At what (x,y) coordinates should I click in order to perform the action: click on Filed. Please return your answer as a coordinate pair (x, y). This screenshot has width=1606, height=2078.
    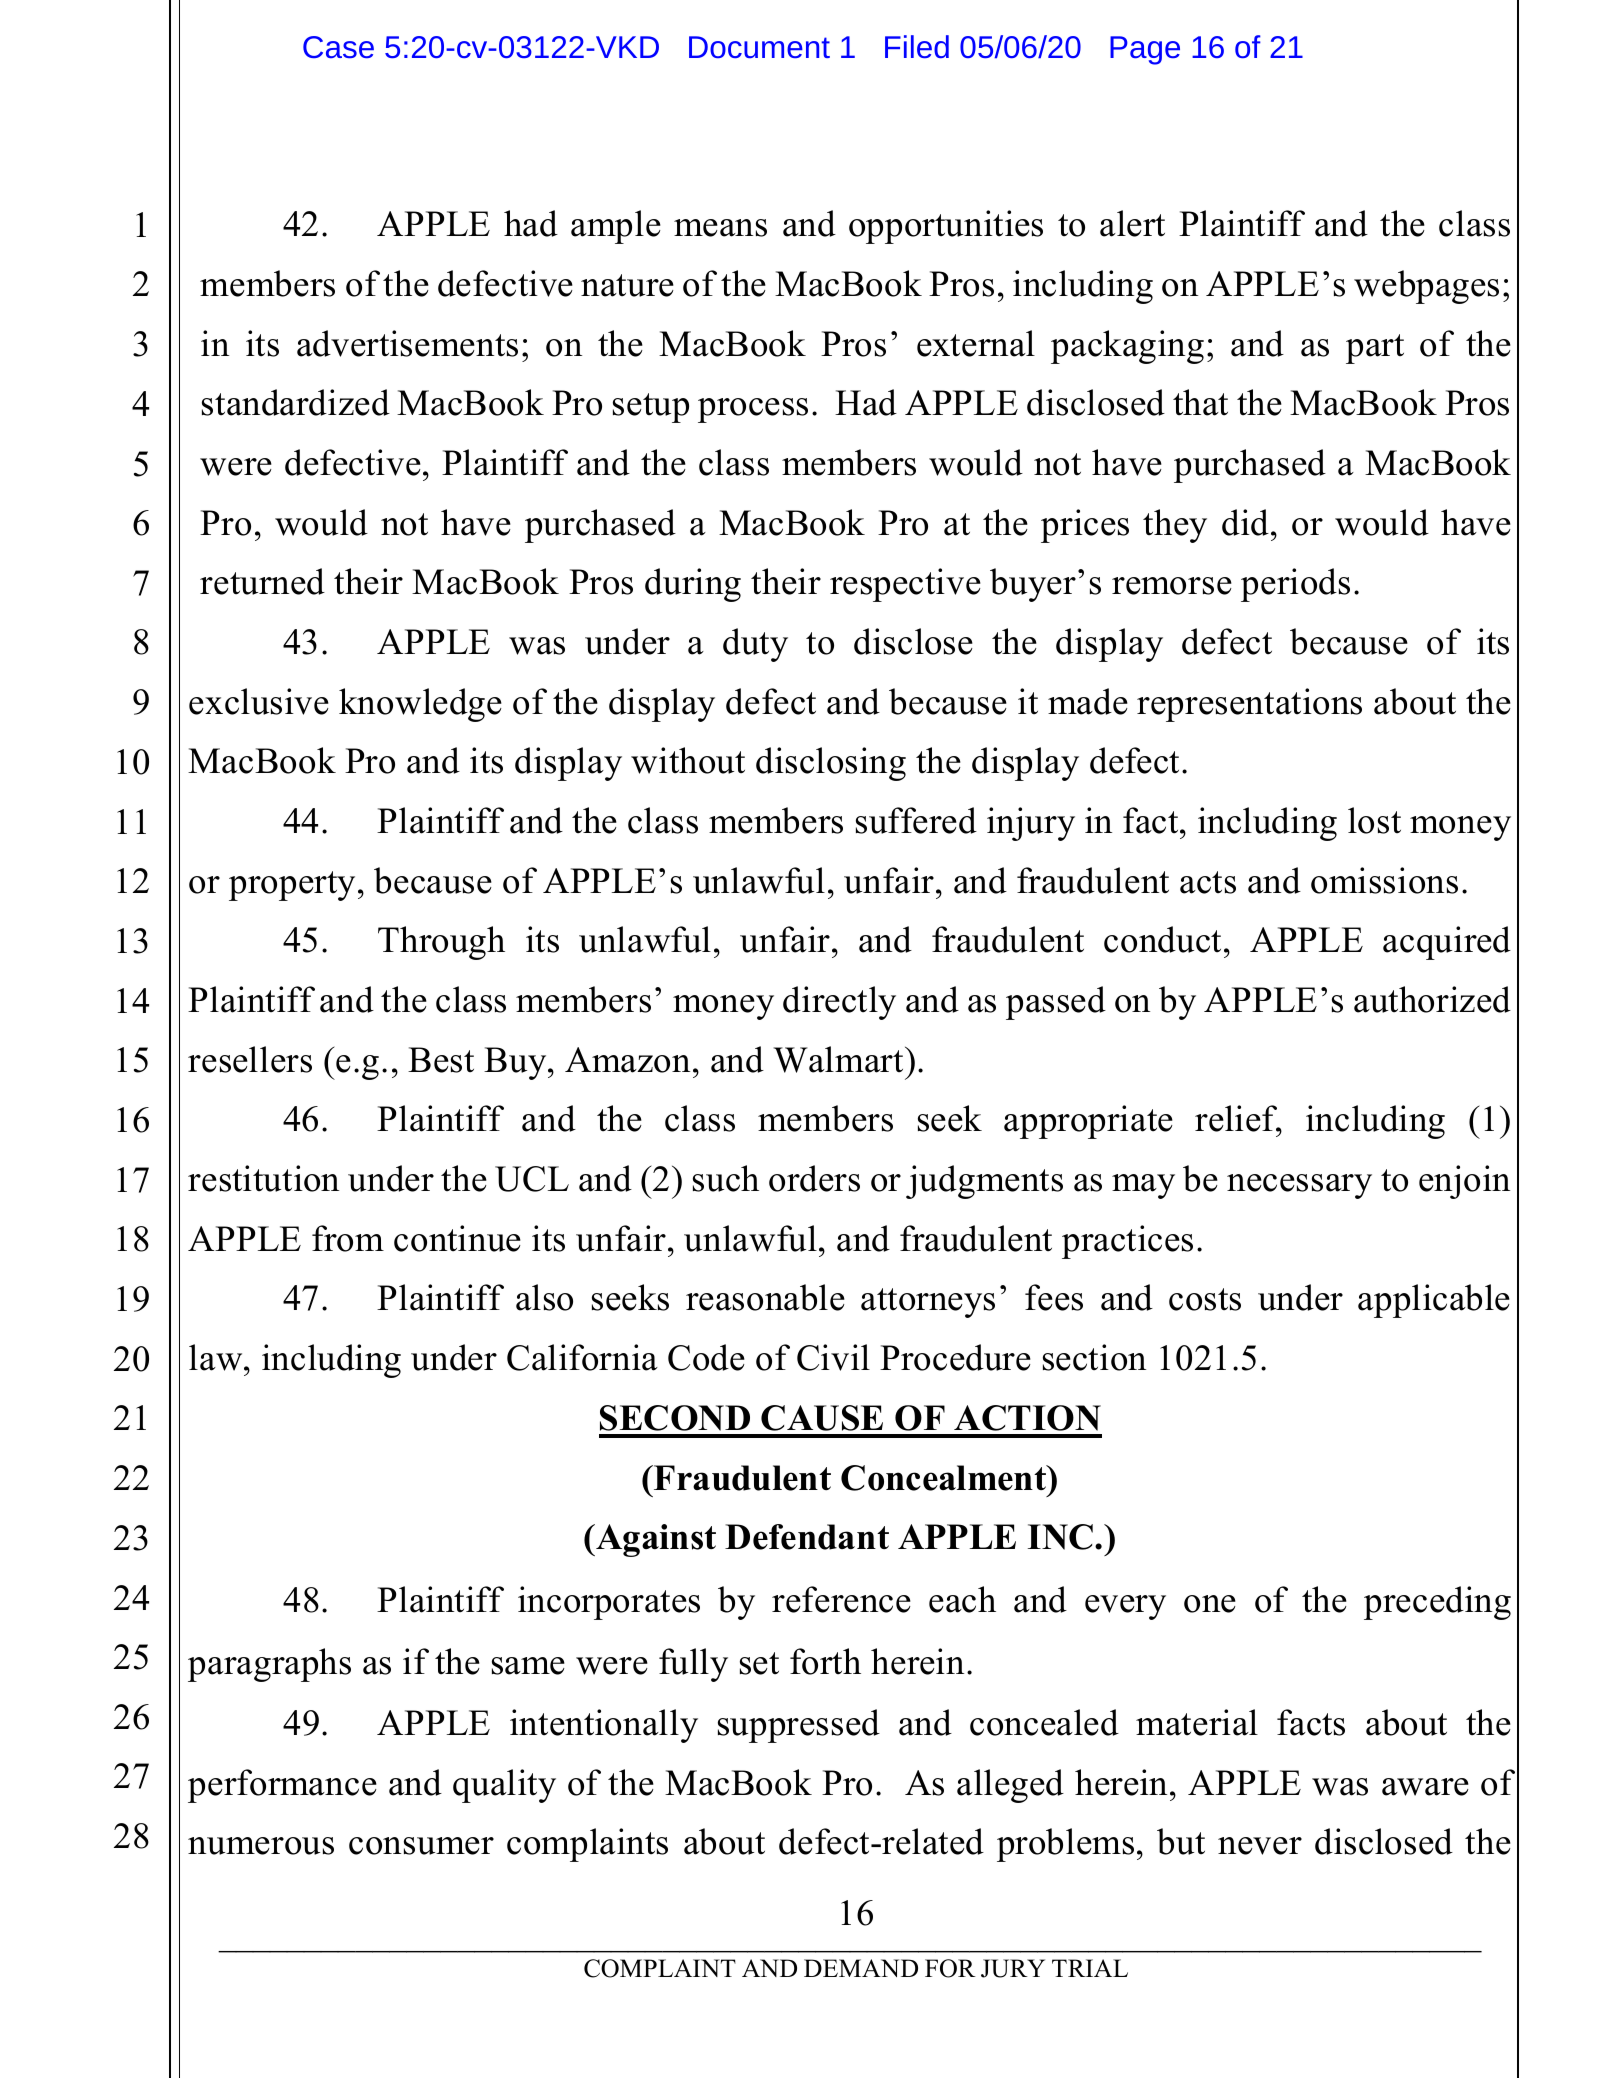
    Looking at the image, I should click on (917, 46).
